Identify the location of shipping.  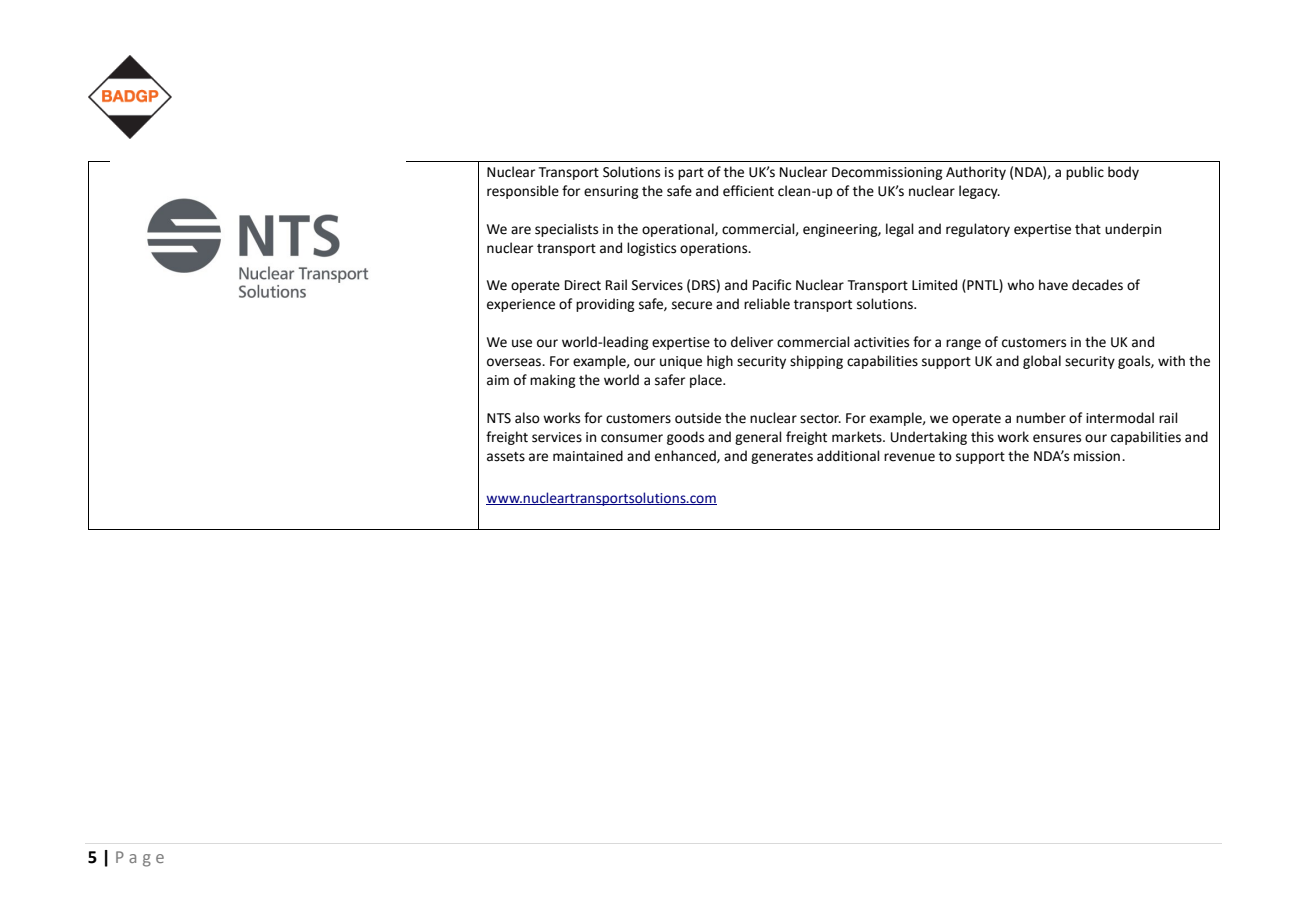
(816, 362).
